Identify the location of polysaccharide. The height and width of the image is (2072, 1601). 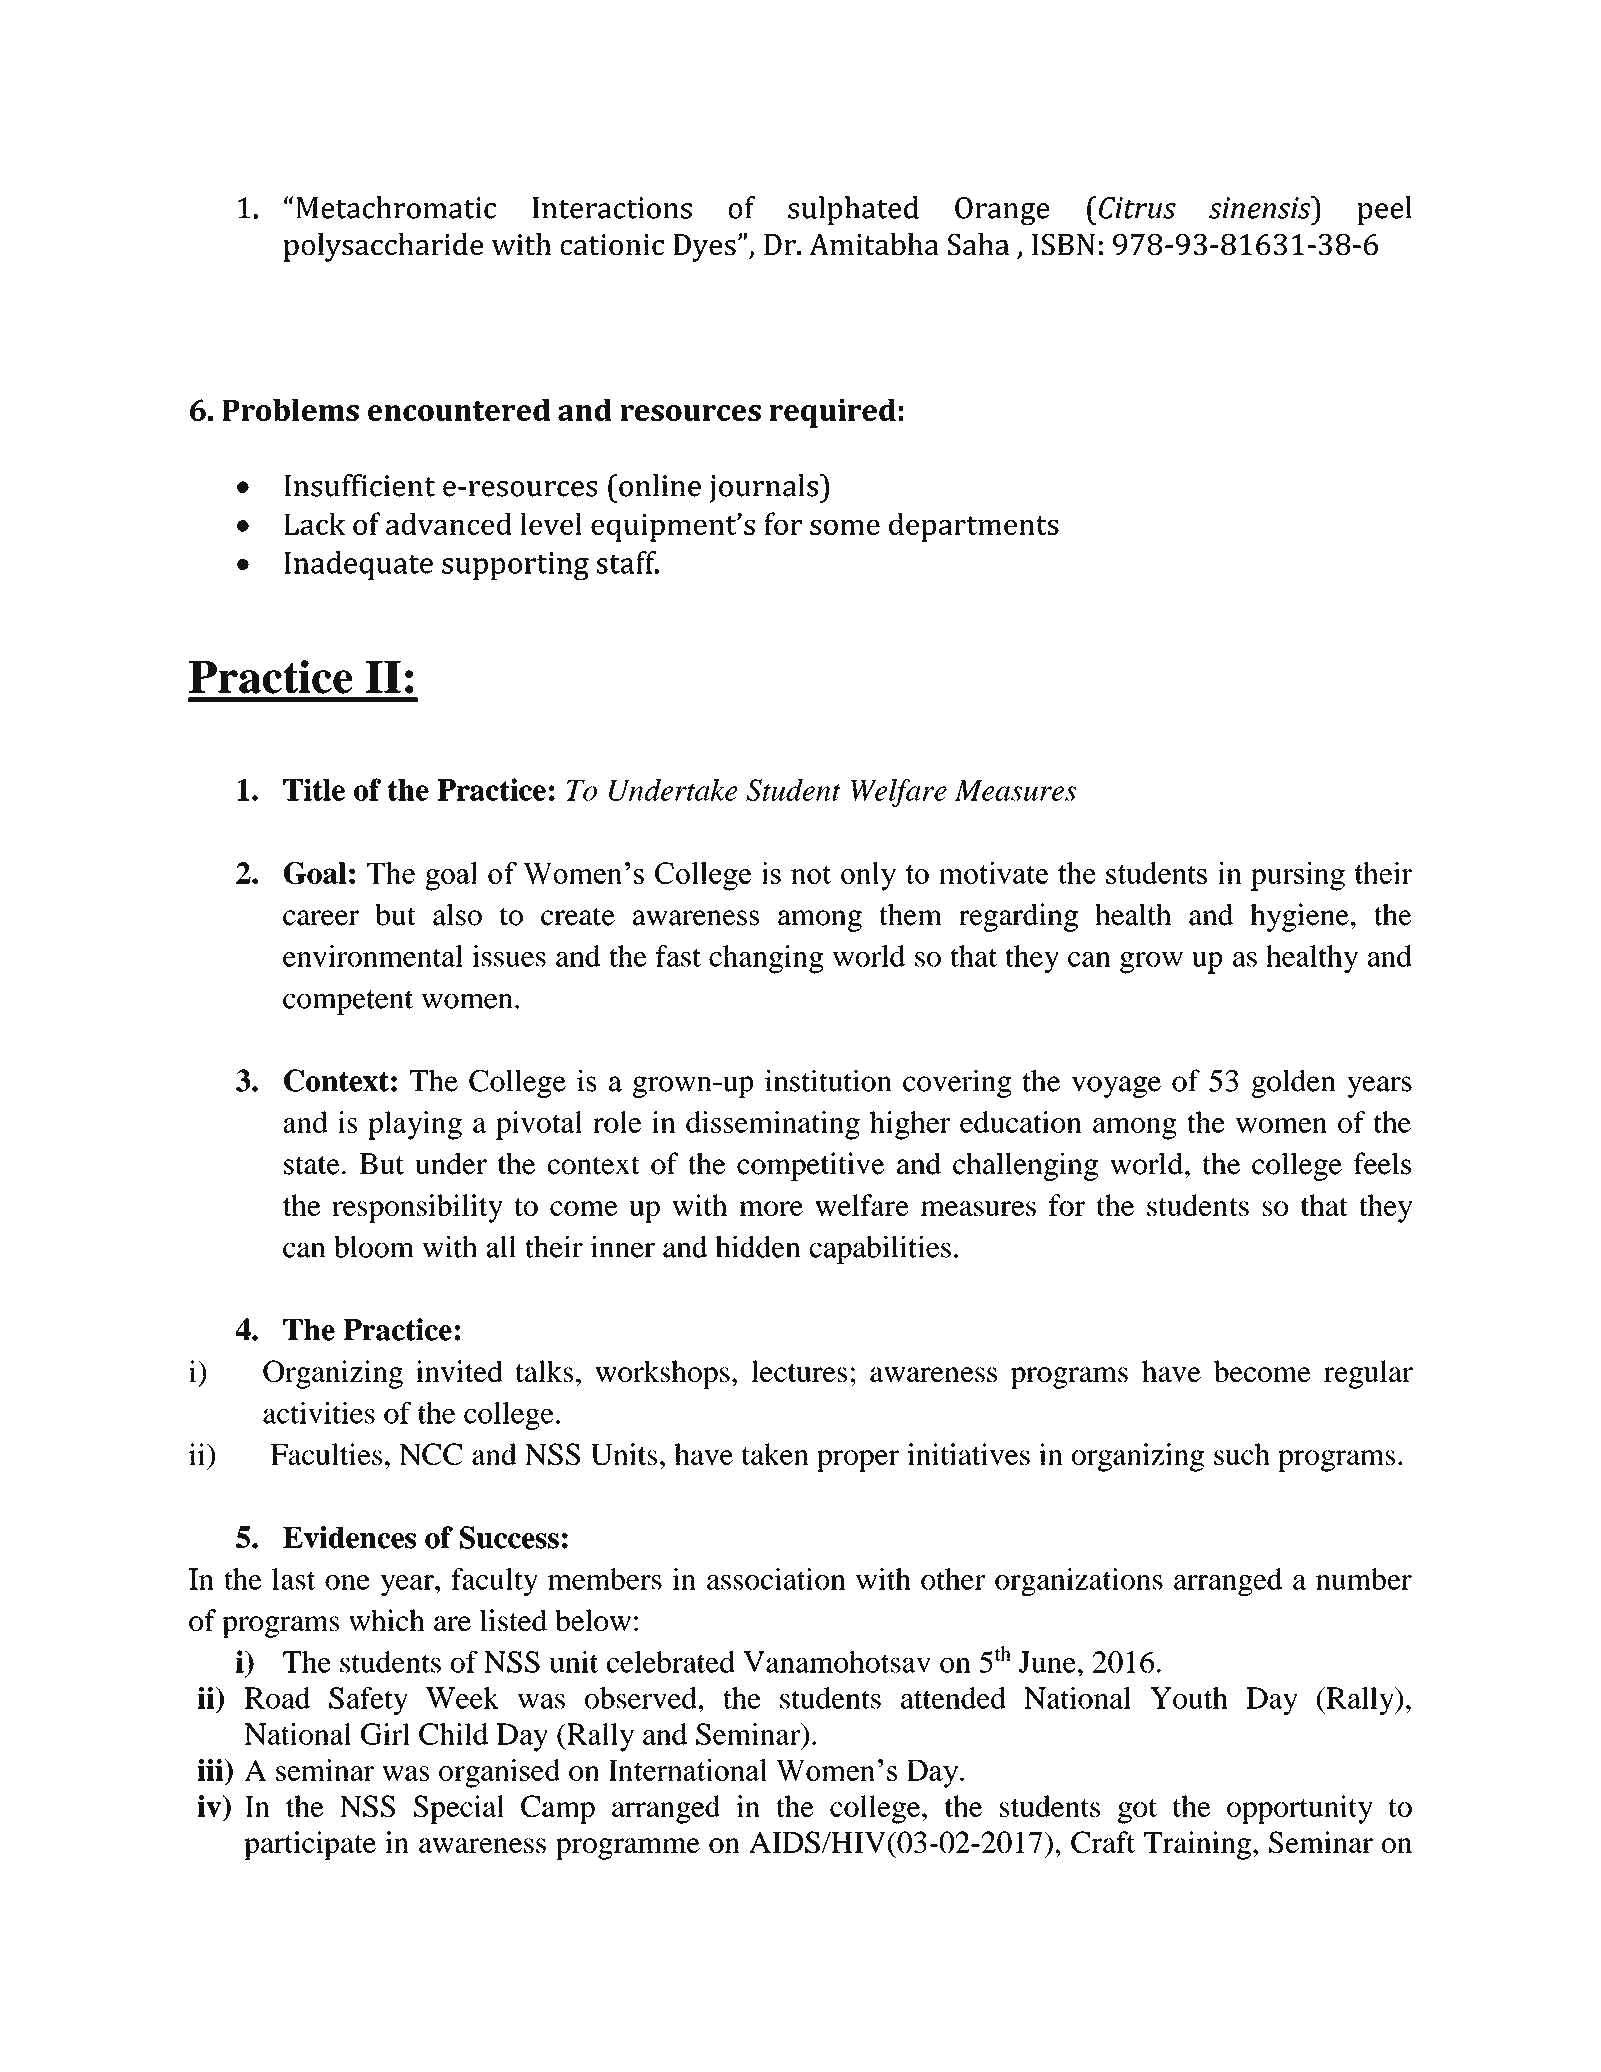
(383, 247).
